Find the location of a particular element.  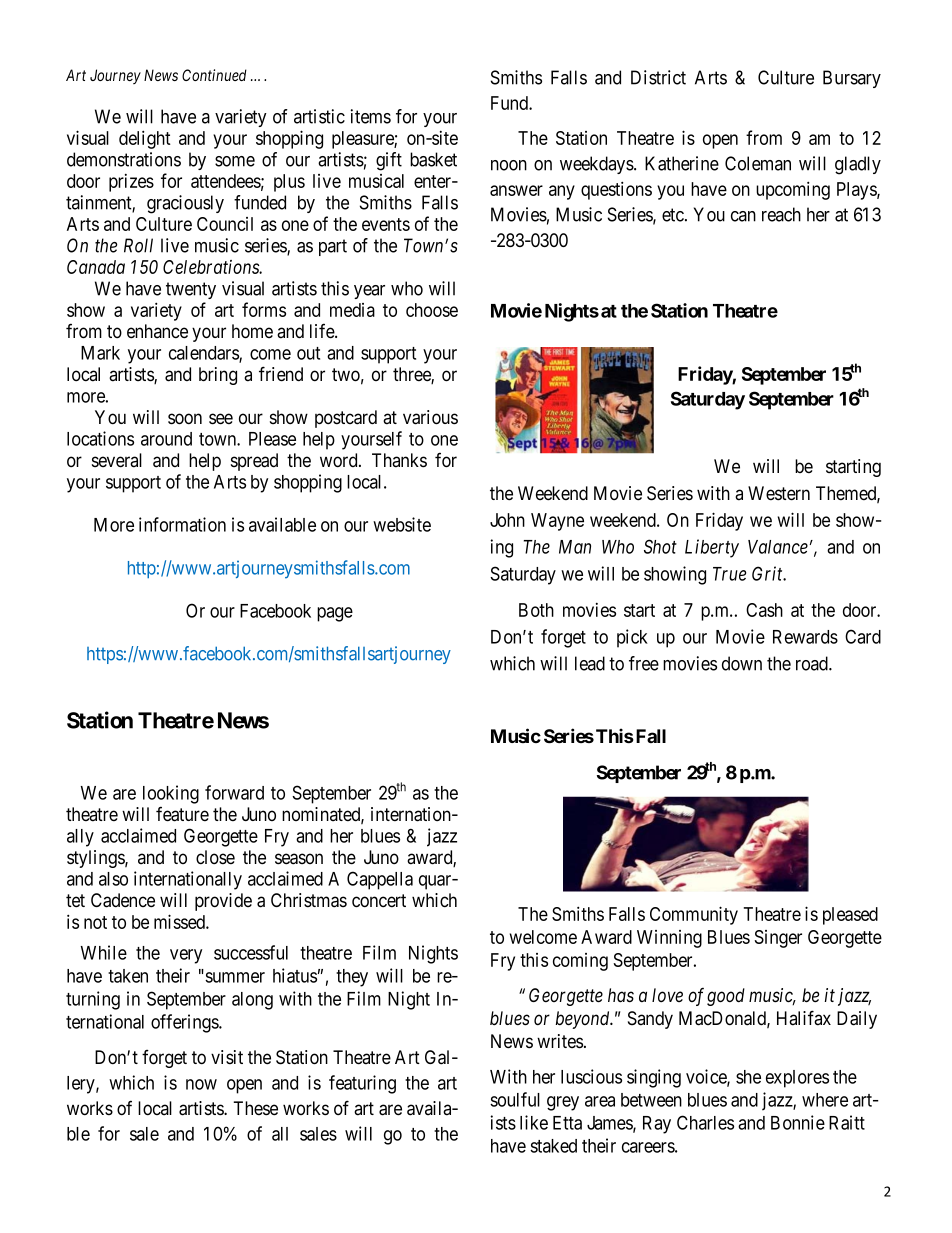

Continued is located at coordinates (214, 75).
